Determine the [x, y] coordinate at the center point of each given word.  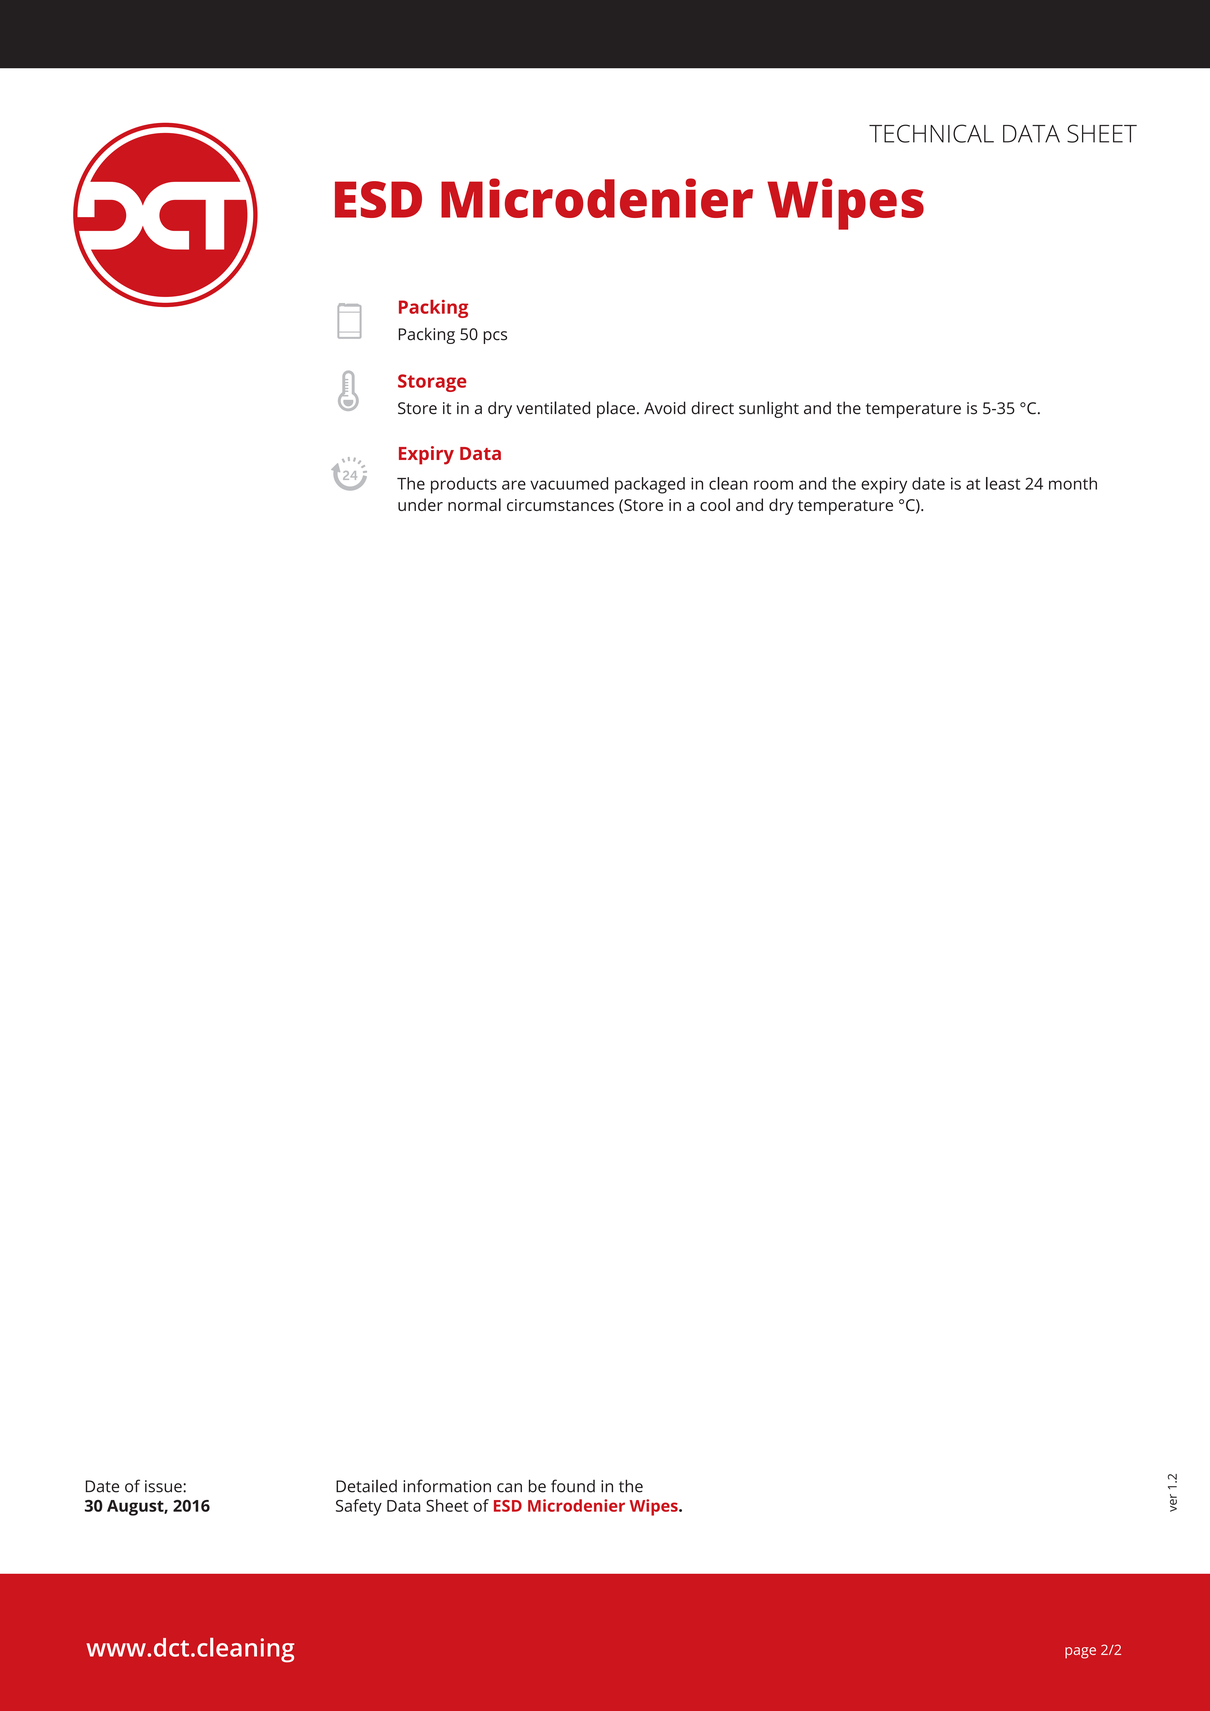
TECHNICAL [931, 133]
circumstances [560, 505]
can [509, 1488]
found [573, 1486]
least [1003, 483]
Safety [359, 1507]
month [1073, 483]
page [1080, 1653]
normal [474, 504]
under [420, 504]
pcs [495, 337]
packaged [650, 485]
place [616, 409]
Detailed [366, 1486]
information [447, 1486]
